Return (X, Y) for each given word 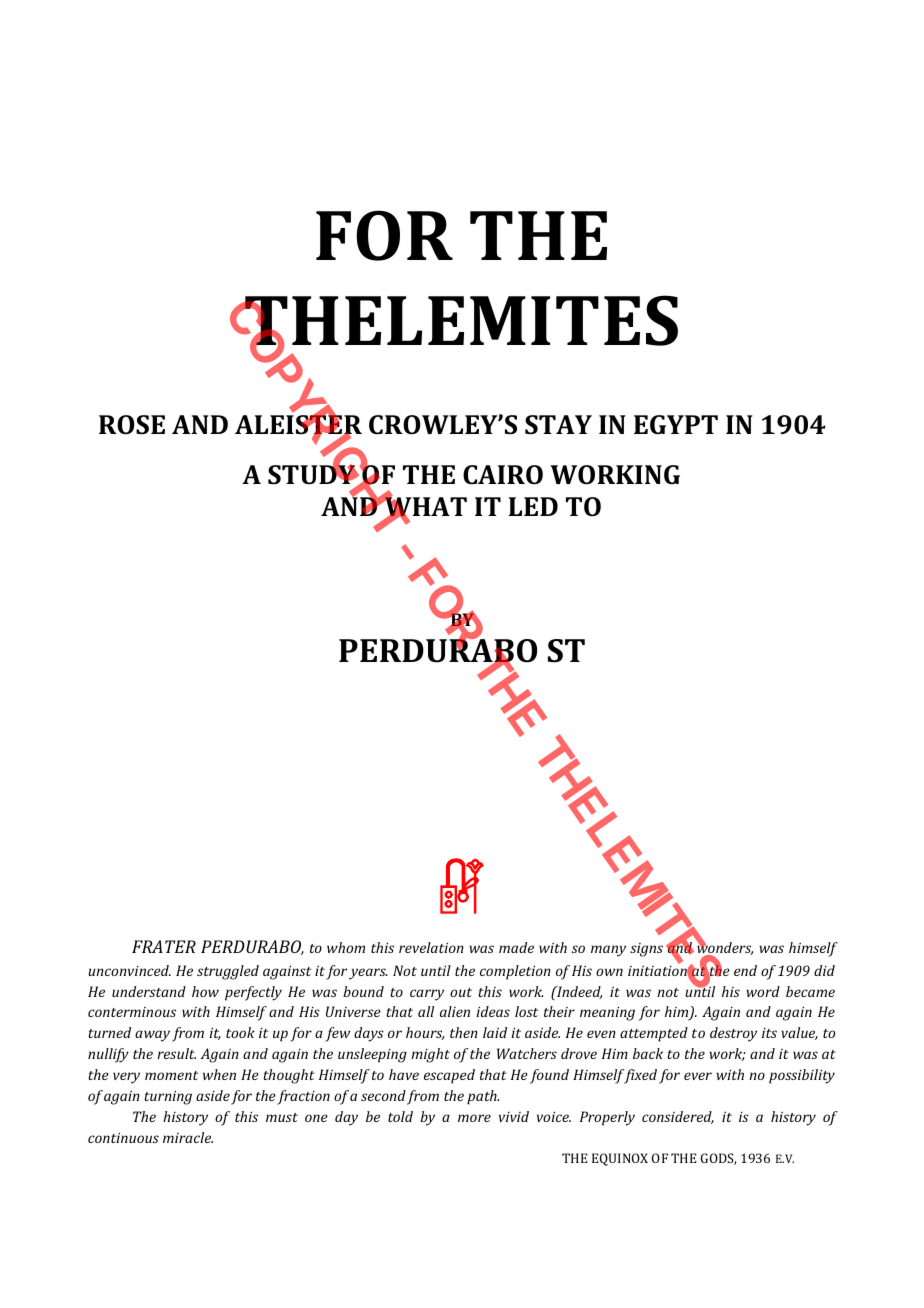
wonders (725, 948)
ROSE (132, 425)
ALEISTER (298, 425)
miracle (188, 1137)
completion (515, 972)
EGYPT (676, 424)
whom (346, 947)
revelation (431, 947)
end (745, 970)
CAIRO (503, 475)
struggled (228, 972)
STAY (558, 424)
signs (646, 950)
